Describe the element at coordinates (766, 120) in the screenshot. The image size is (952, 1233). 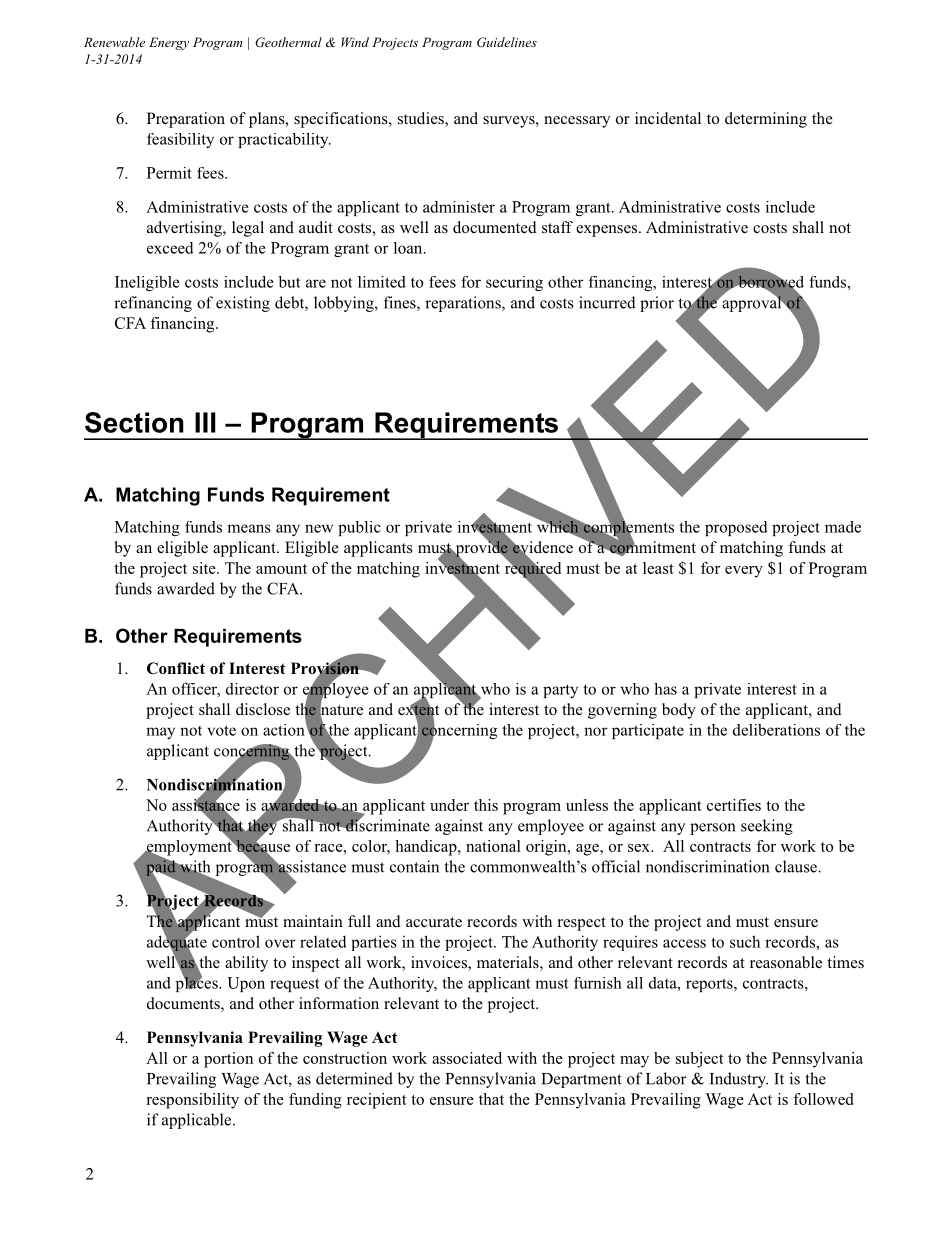
I see `determining` at that location.
